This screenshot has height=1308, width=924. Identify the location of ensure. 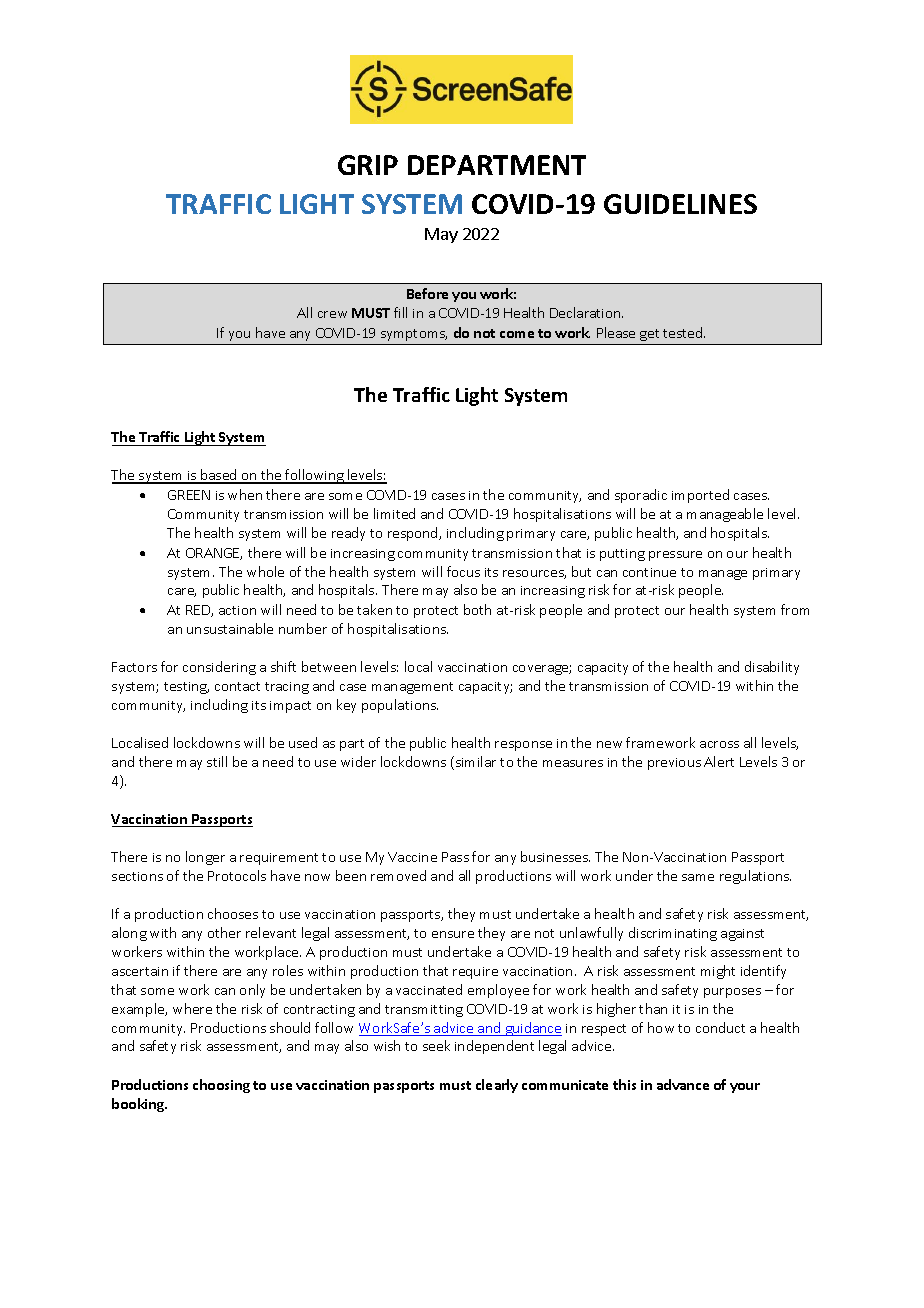
(453, 934).
